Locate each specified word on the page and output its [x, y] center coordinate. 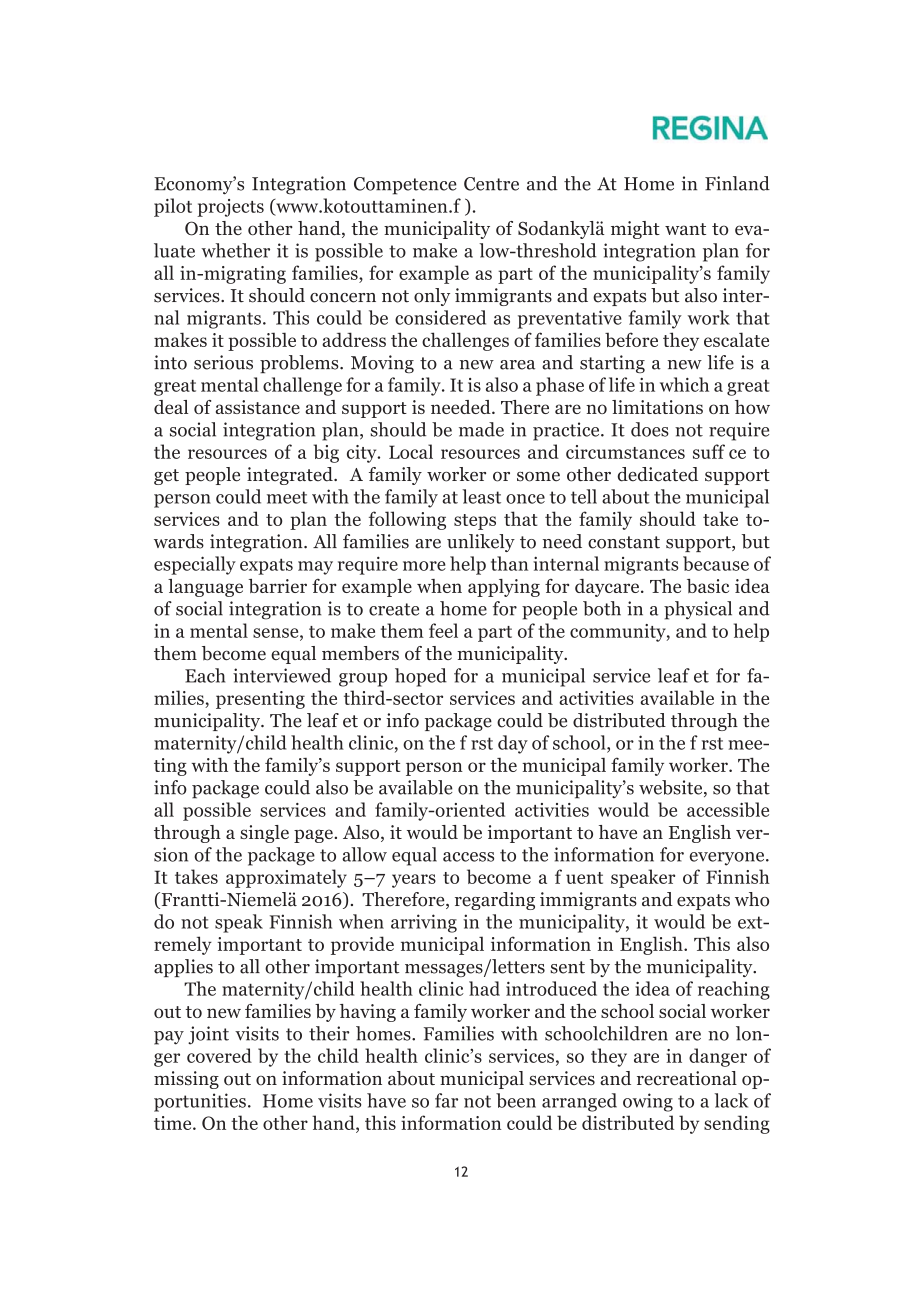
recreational [687, 1078]
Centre [491, 184]
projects [230, 208]
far [446, 1100]
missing [186, 1080]
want [685, 229]
